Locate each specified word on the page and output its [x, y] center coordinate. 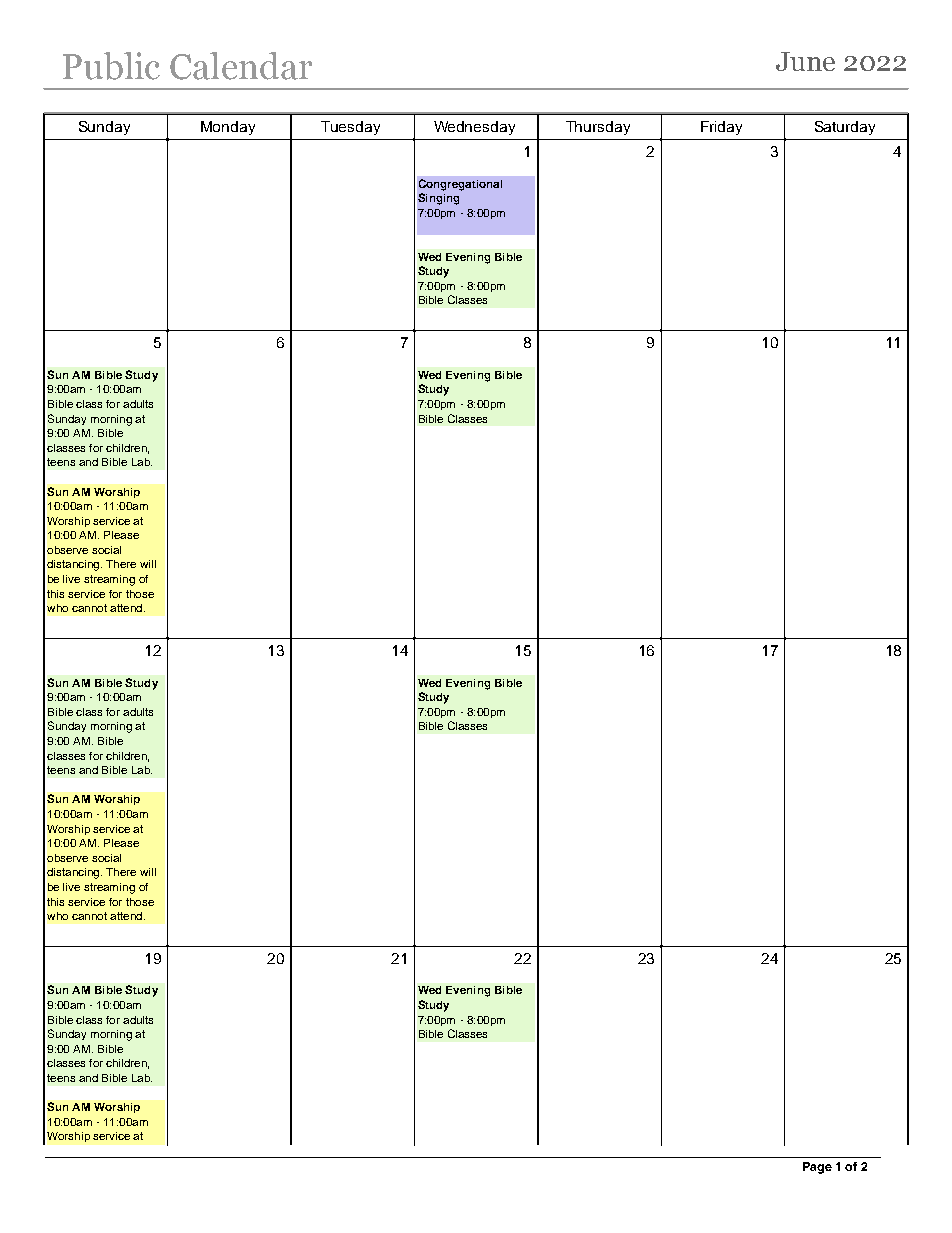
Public [111, 66]
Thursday [598, 128]
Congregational [460, 185]
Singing [438, 199]
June [805, 61]
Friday [721, 128]
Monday [228, 128]
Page [817, 1168]
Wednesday [474, 128]
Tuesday [350, 128]
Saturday [845, 128]
